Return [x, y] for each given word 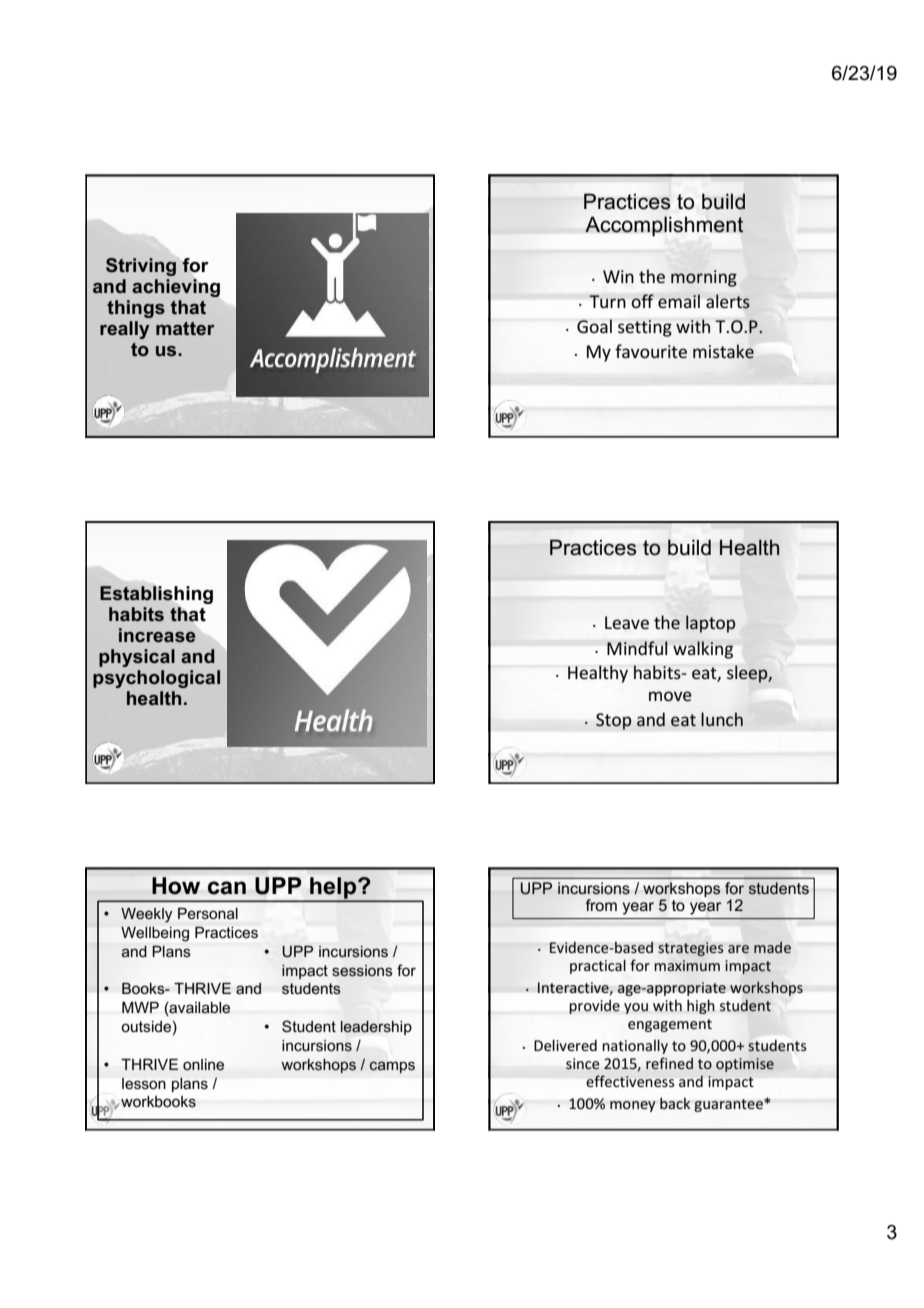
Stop [614, 721]
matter [185, 328]
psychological [156, 679]
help [333, 889]
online [203, 1065]
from [601, 905]
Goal [594, 326]
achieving [176, 288]
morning [704, 278]
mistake [723, 351]
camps [392, 1067]
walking [703, 650]
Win [618, 276]
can [227, 888]
